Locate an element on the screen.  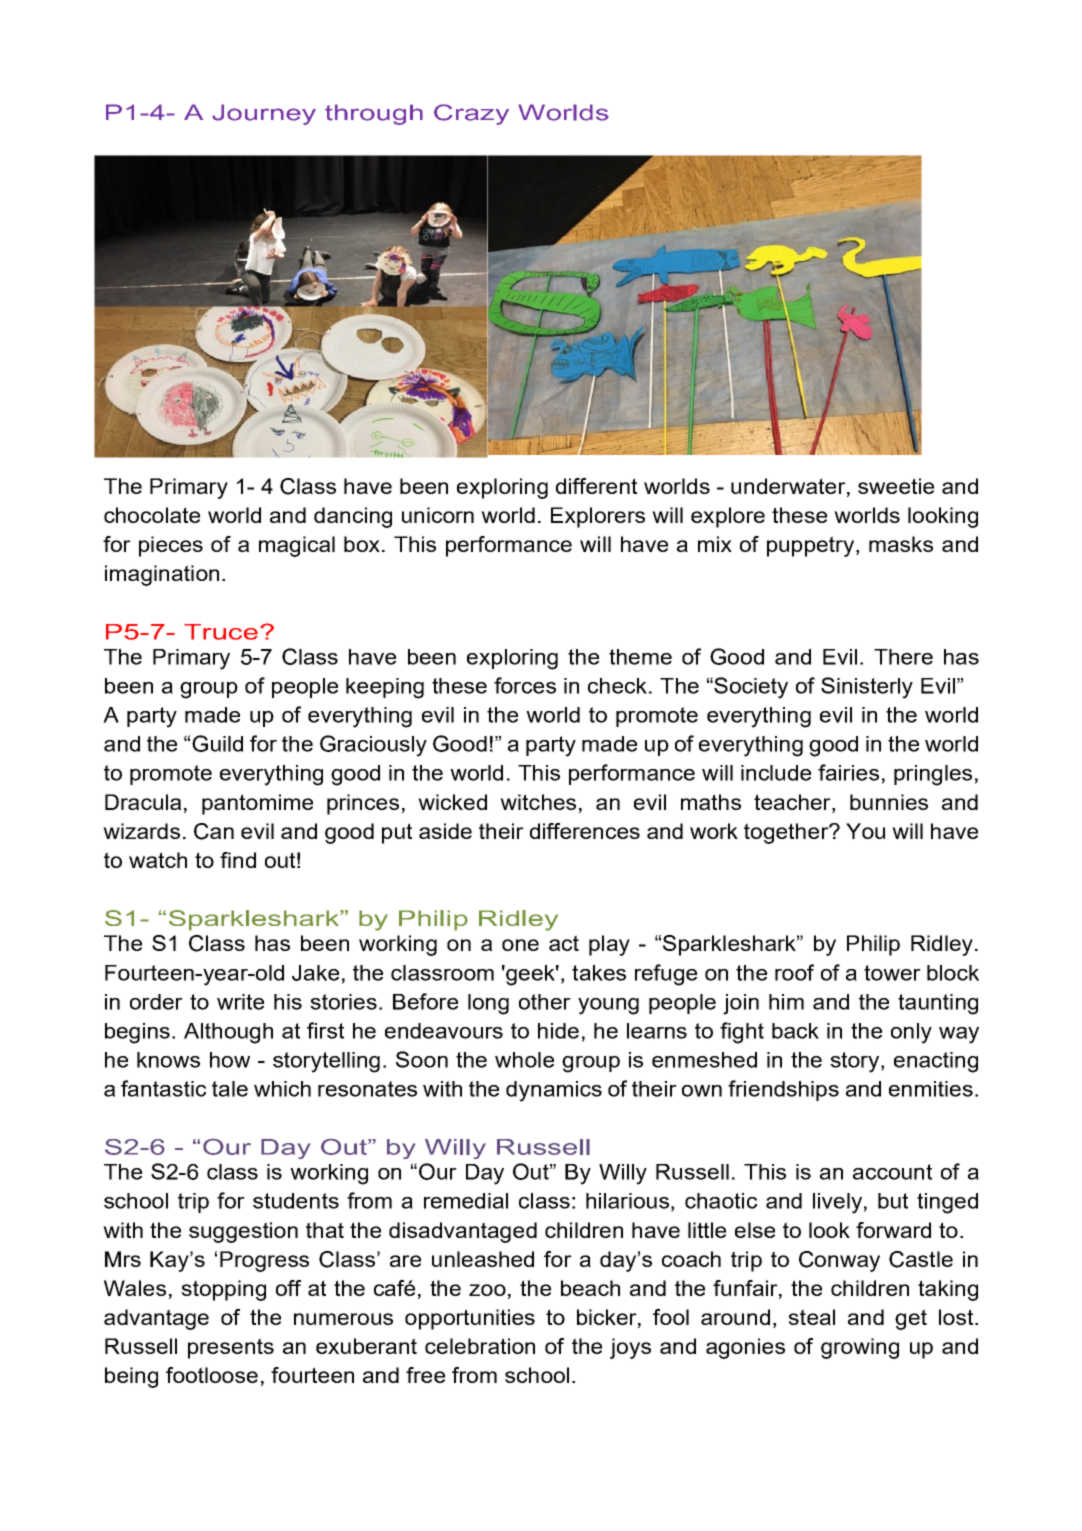
Journey is located at coordinates (264, 114).
